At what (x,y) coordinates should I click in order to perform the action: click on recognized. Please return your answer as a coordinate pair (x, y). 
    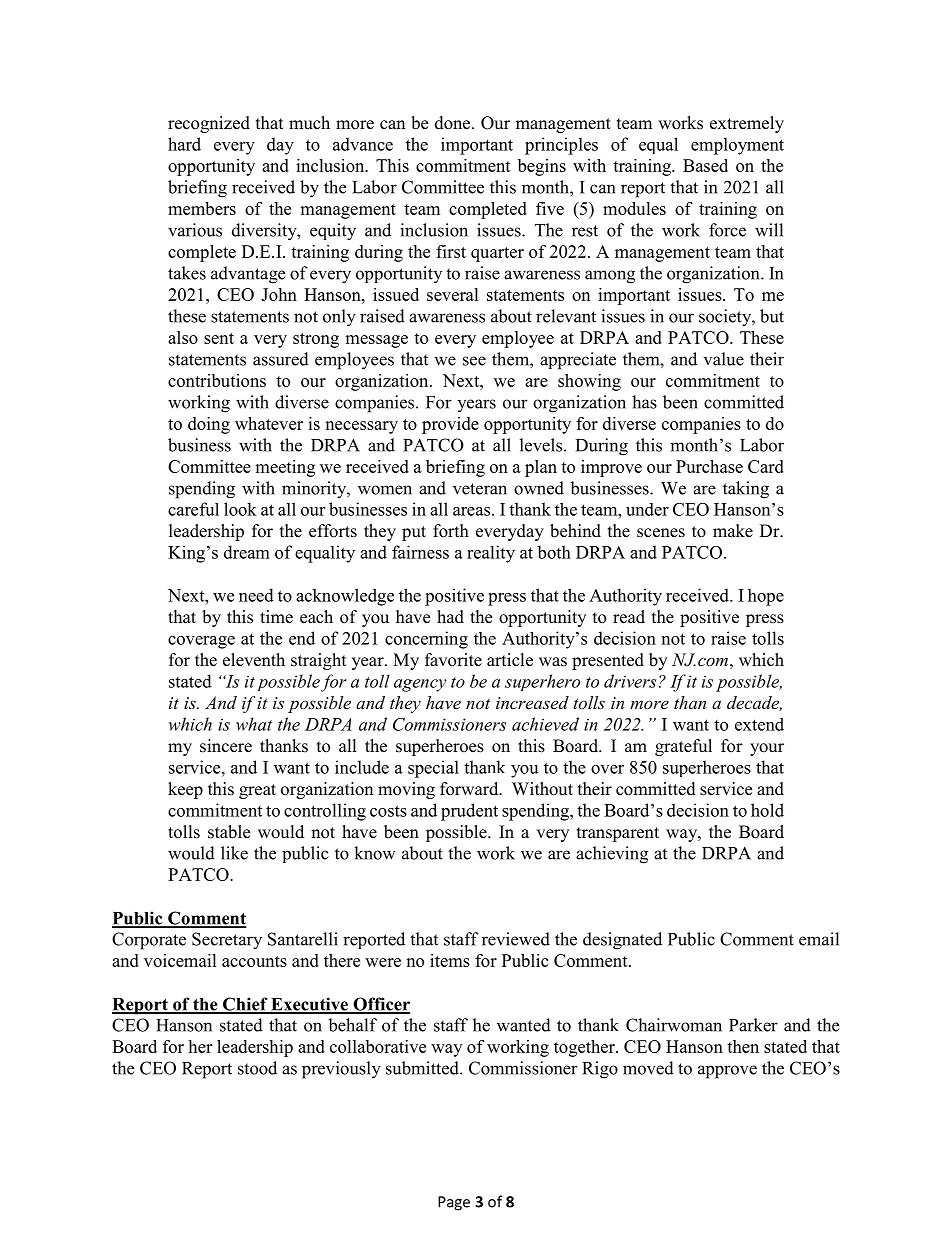
    Looking at the image, I should click on (209, 124).
